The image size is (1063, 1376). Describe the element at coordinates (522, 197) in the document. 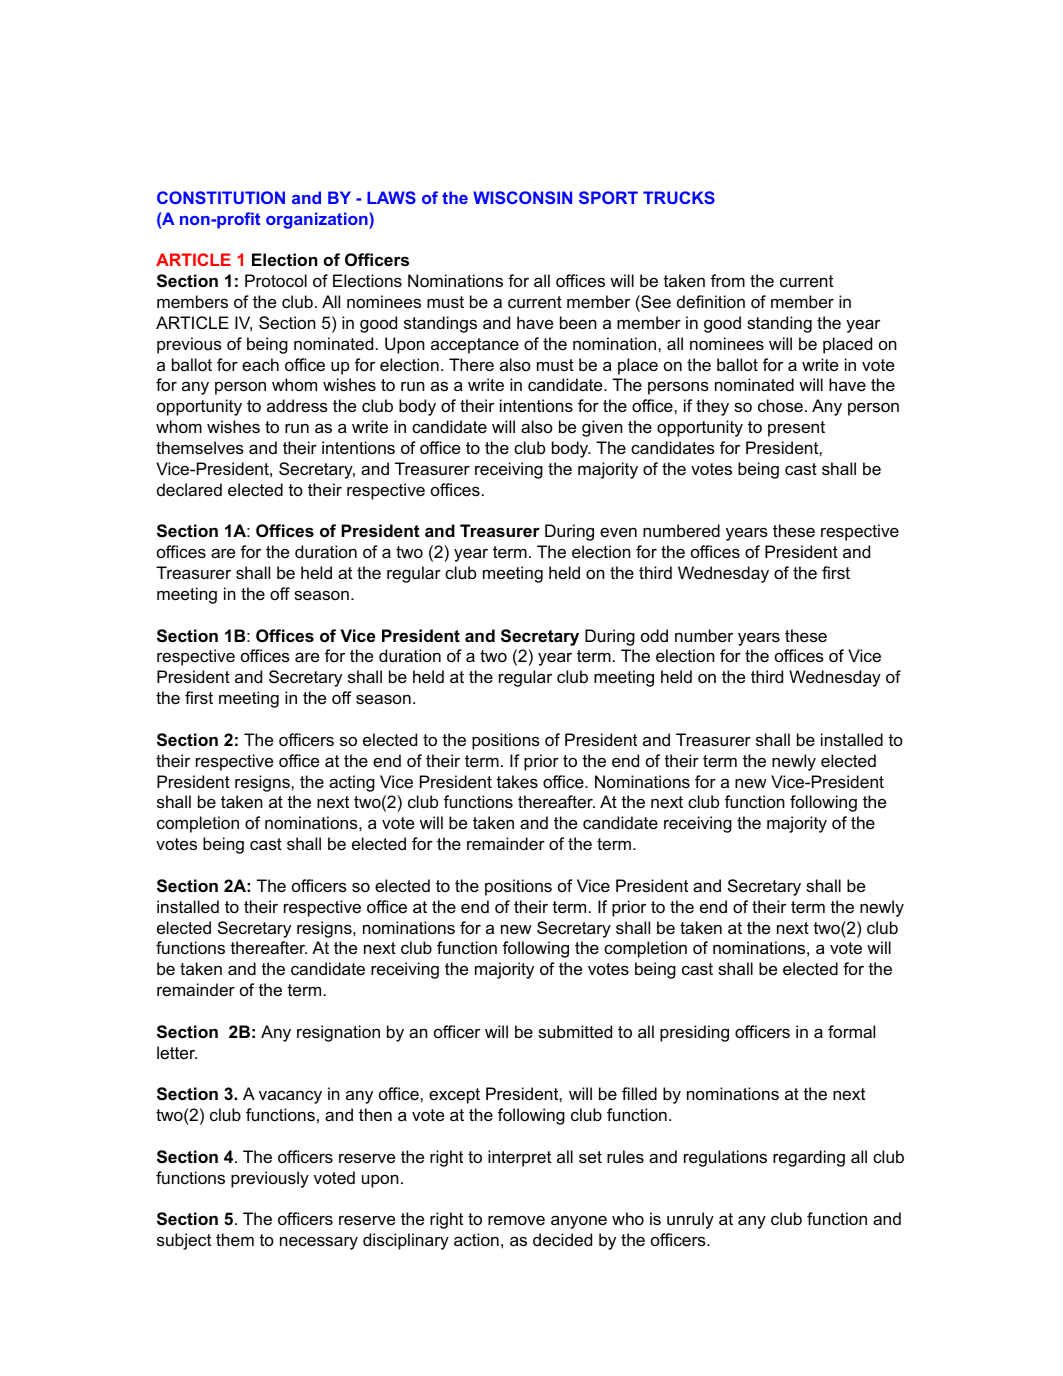

I see `WISCONSIN` at that location.
